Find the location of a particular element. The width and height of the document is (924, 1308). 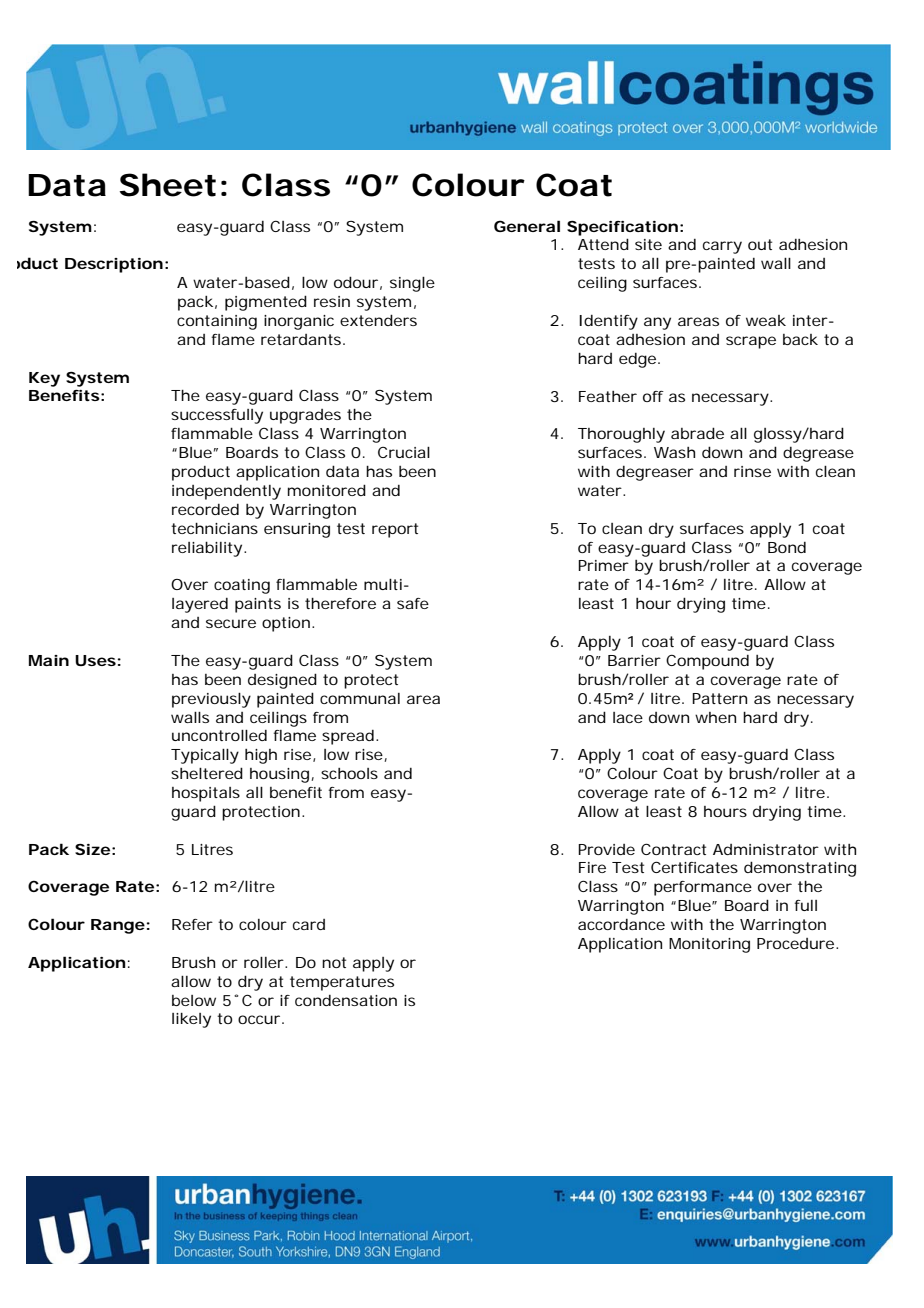

Sheet is located at coordinates (167, 185).
